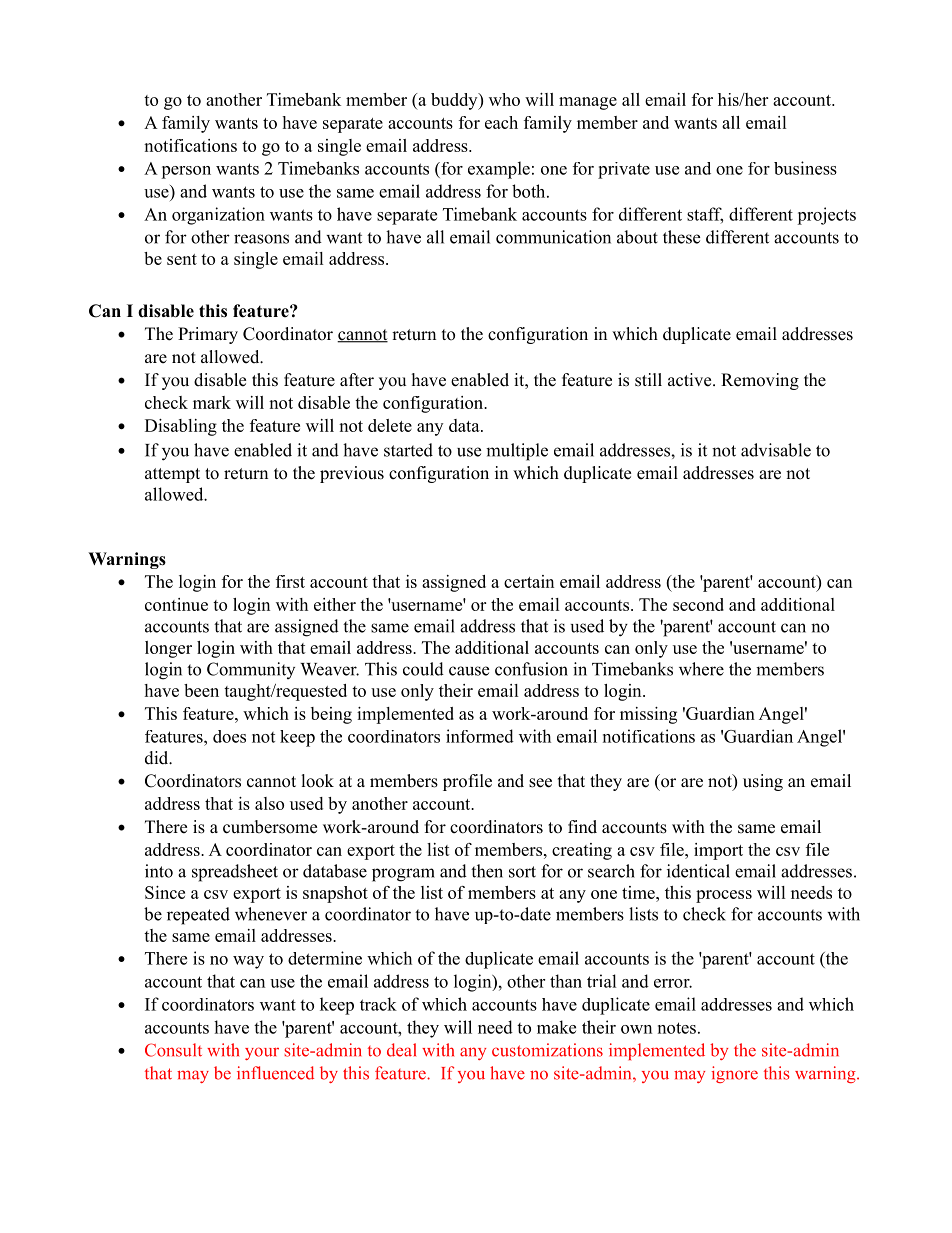  Describe the element at coordinates (547, 1050) in the page. I see `customizations` at that location.
